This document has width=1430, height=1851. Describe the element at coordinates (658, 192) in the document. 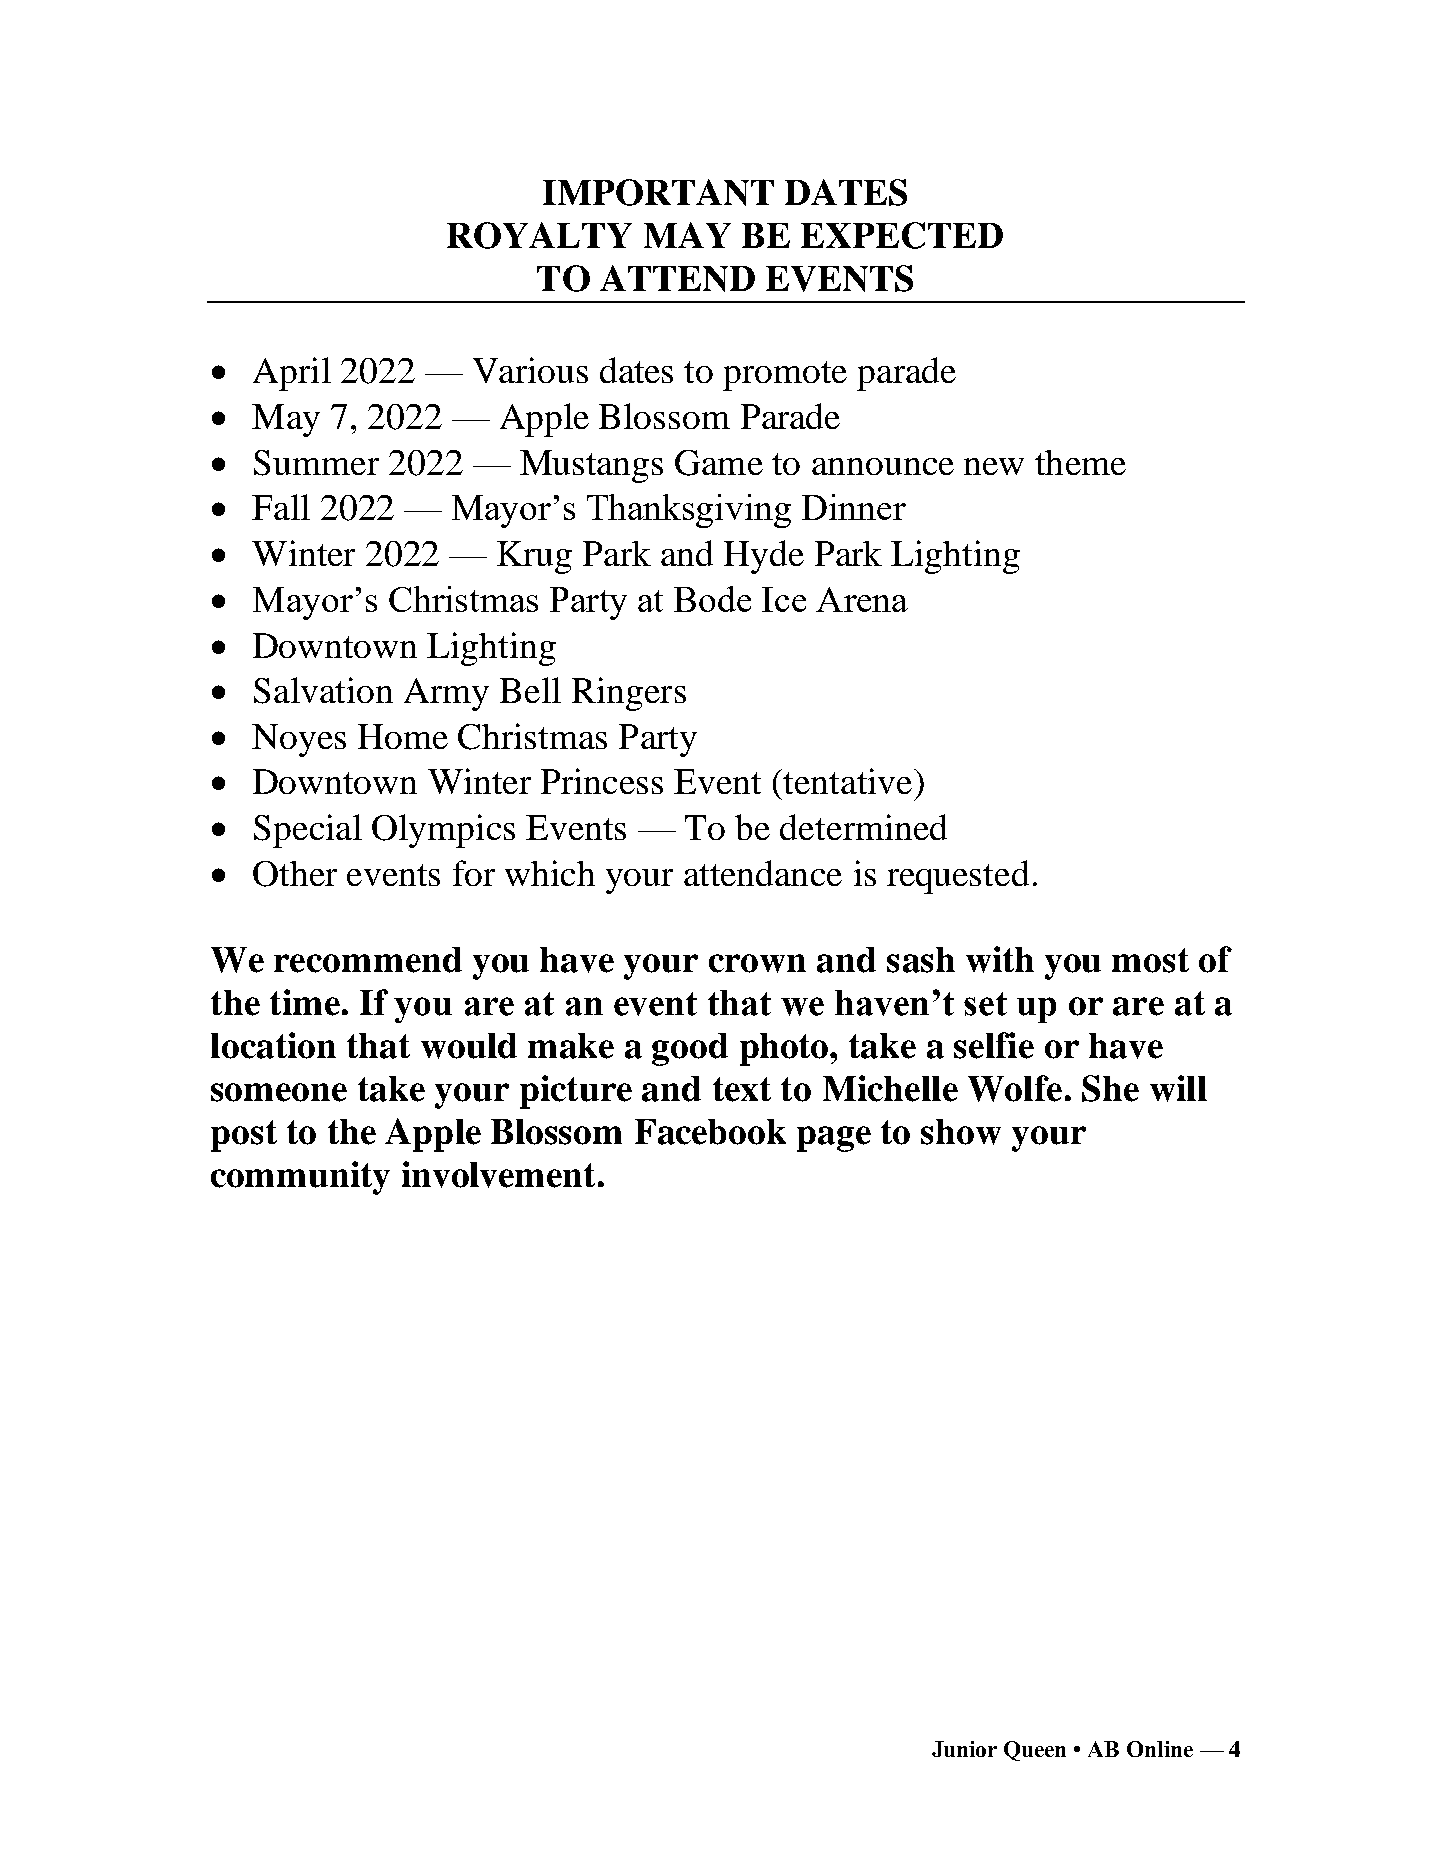

I see `IMPORTANT` at that location.
